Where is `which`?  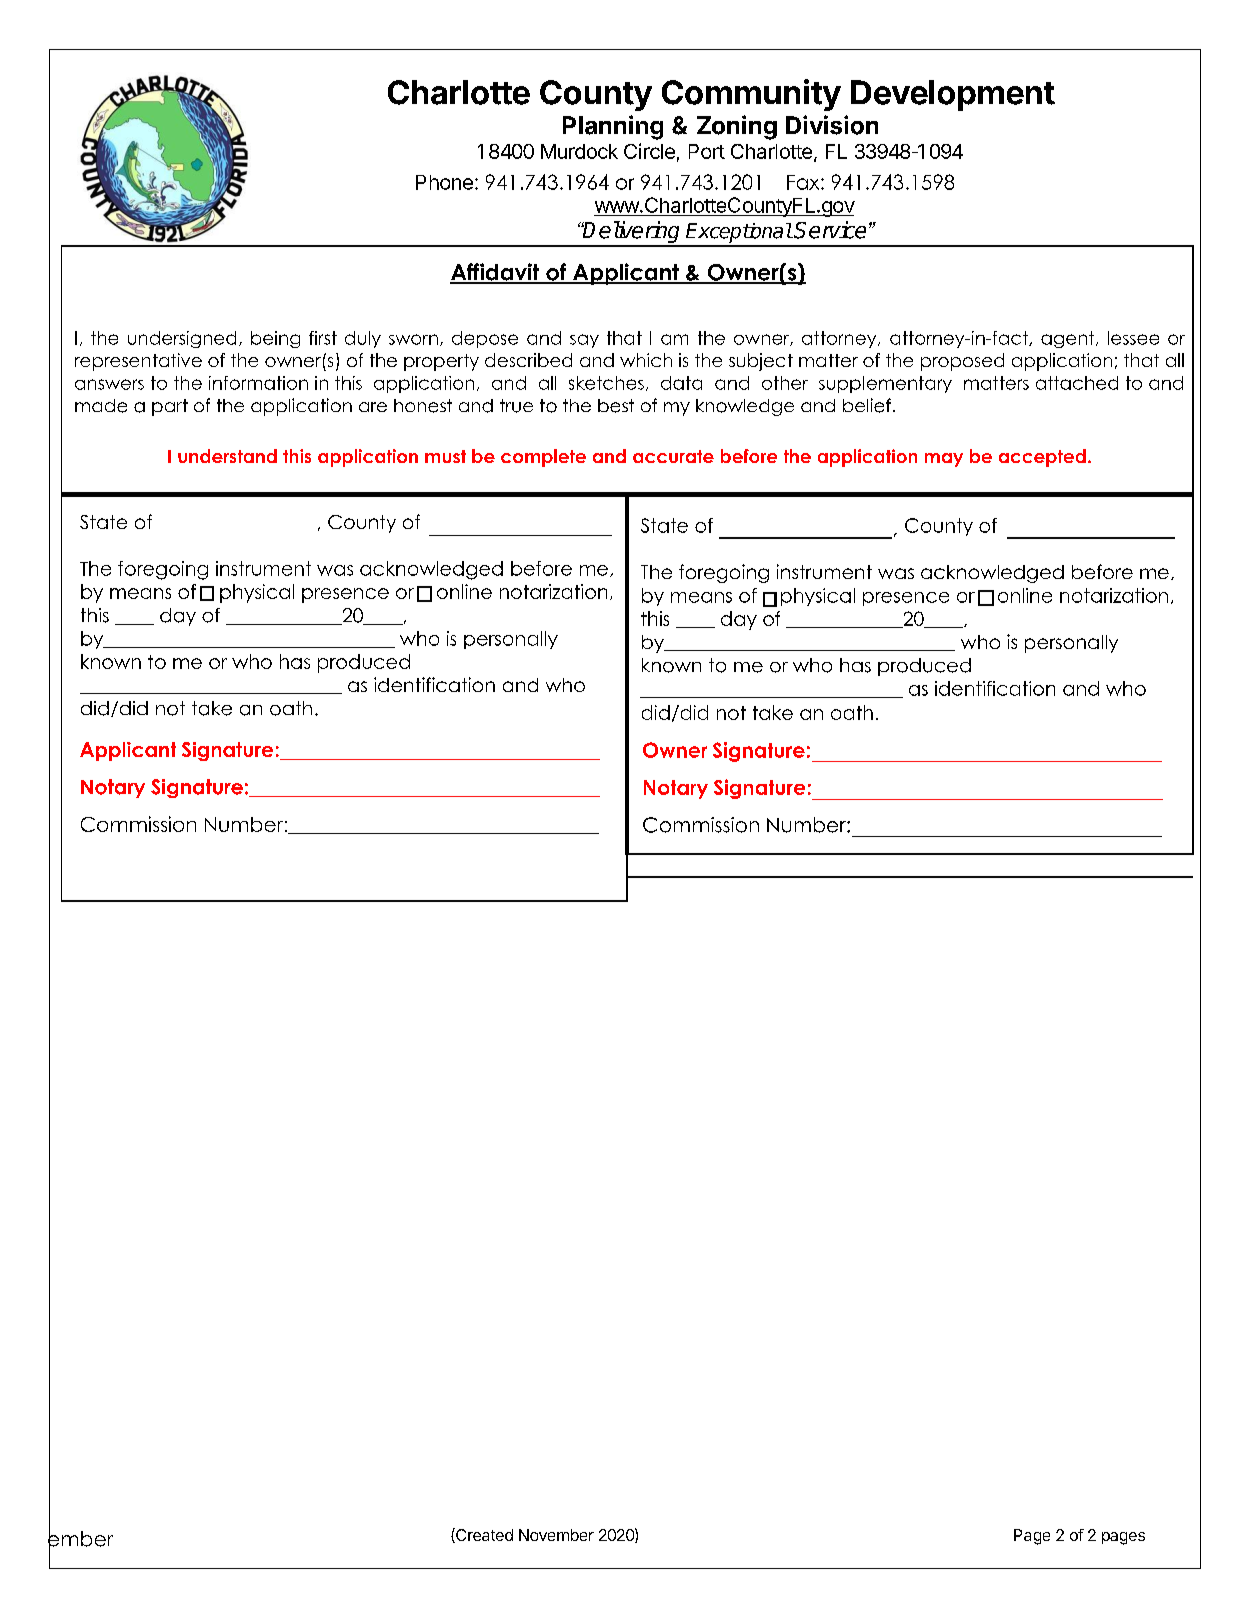
which is located at coordinates (646, 360).
